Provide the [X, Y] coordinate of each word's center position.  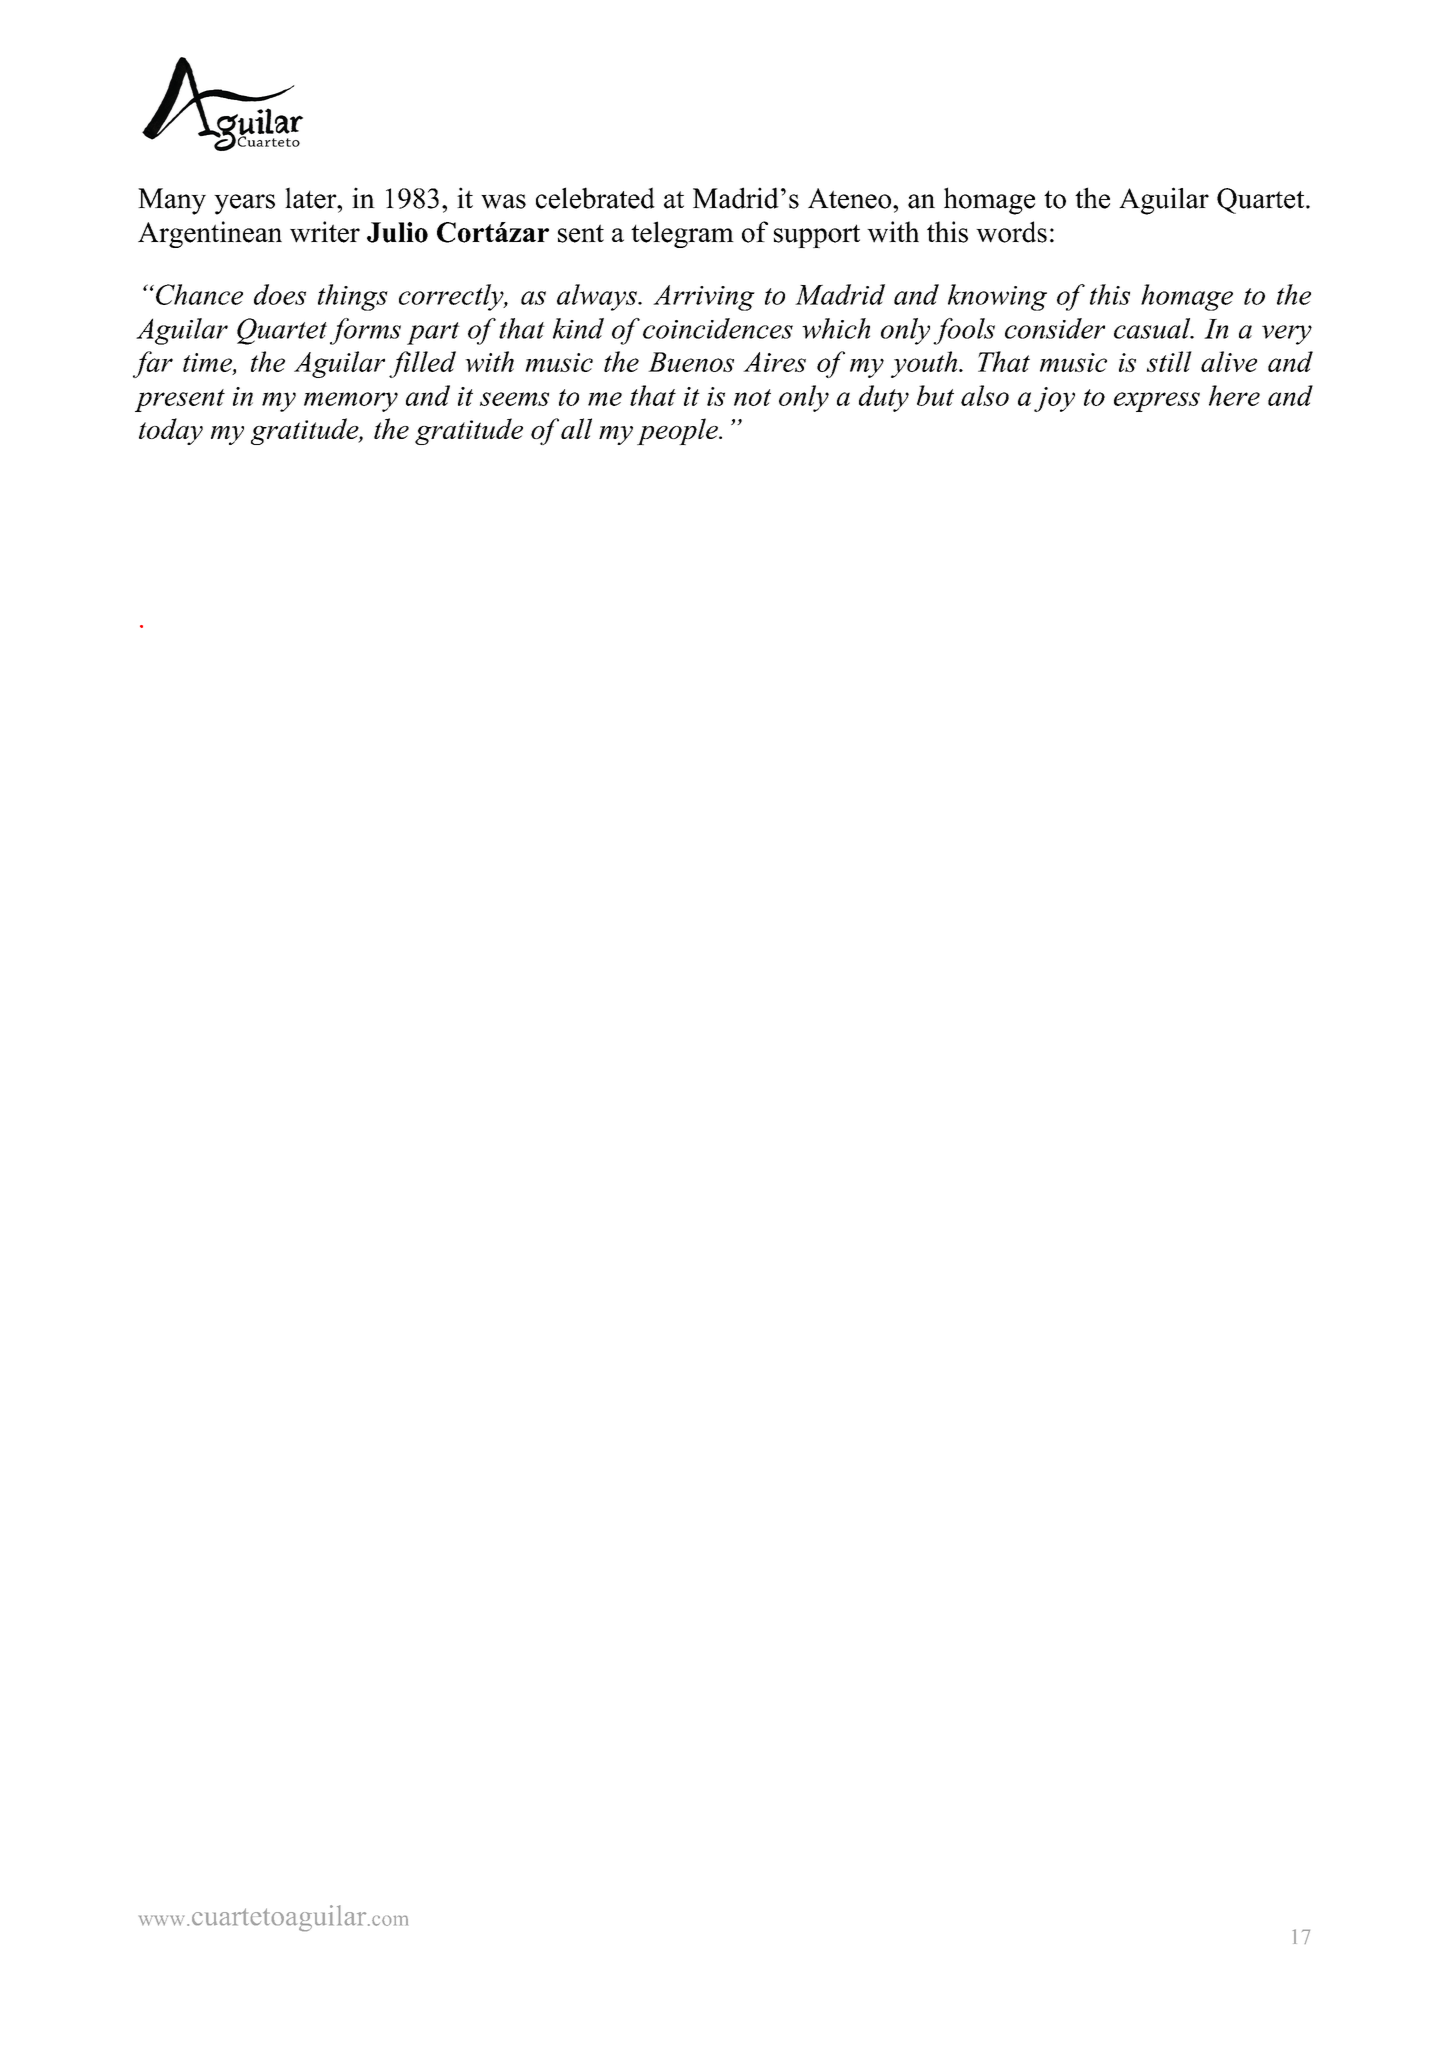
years [244, 204]
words [1011, 232]
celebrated [595, 198]
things [353, 297]
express [1157, 402]
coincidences [718, 328]
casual [1153, 328]
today [171, 431]
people [678, 431]
